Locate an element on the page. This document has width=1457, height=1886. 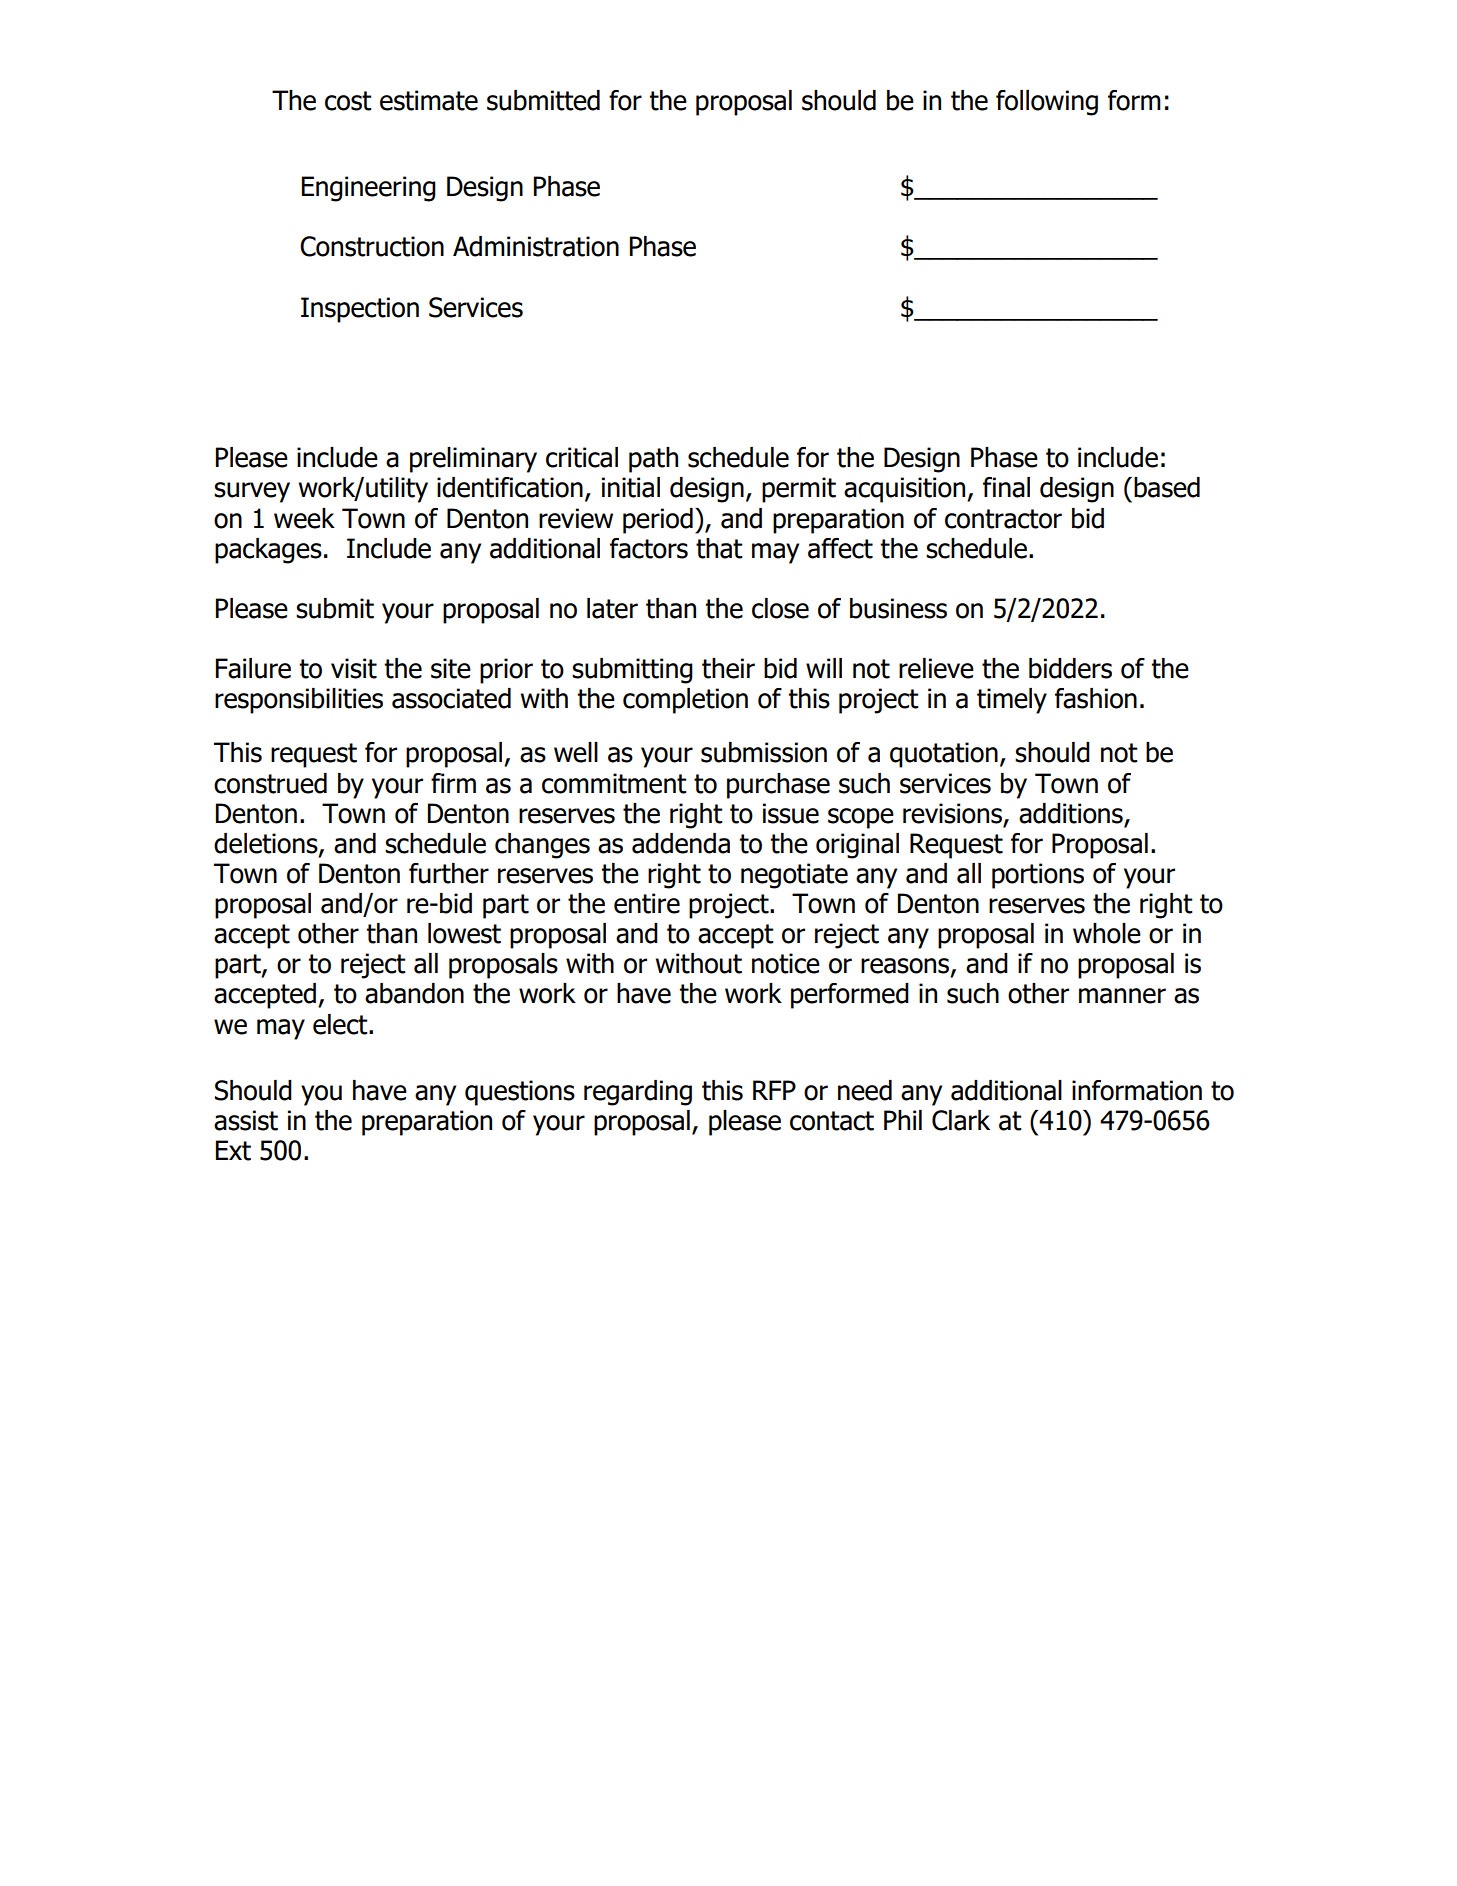
cost is located at coordinates (348, 101).
